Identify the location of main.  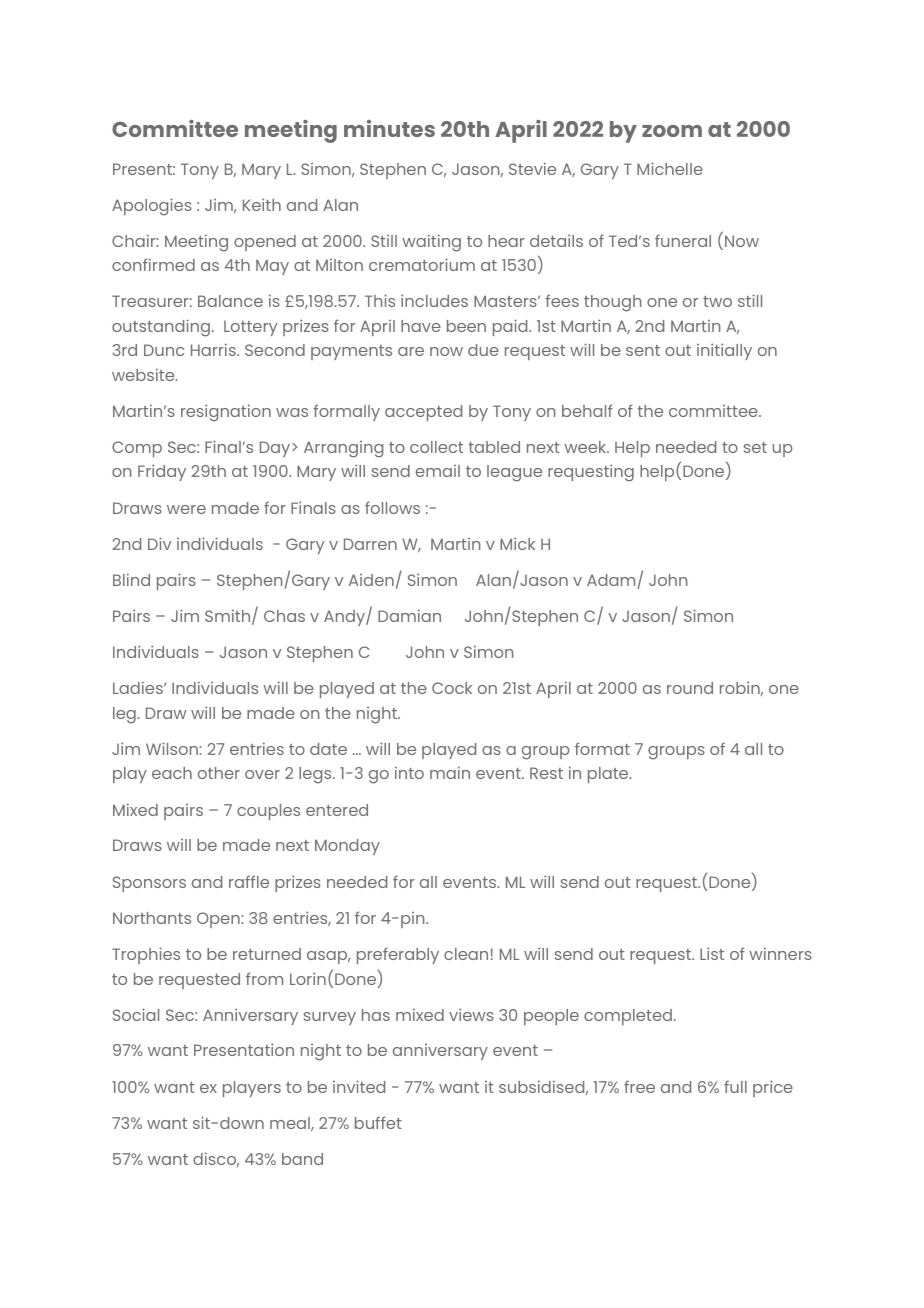
(450, 772).
